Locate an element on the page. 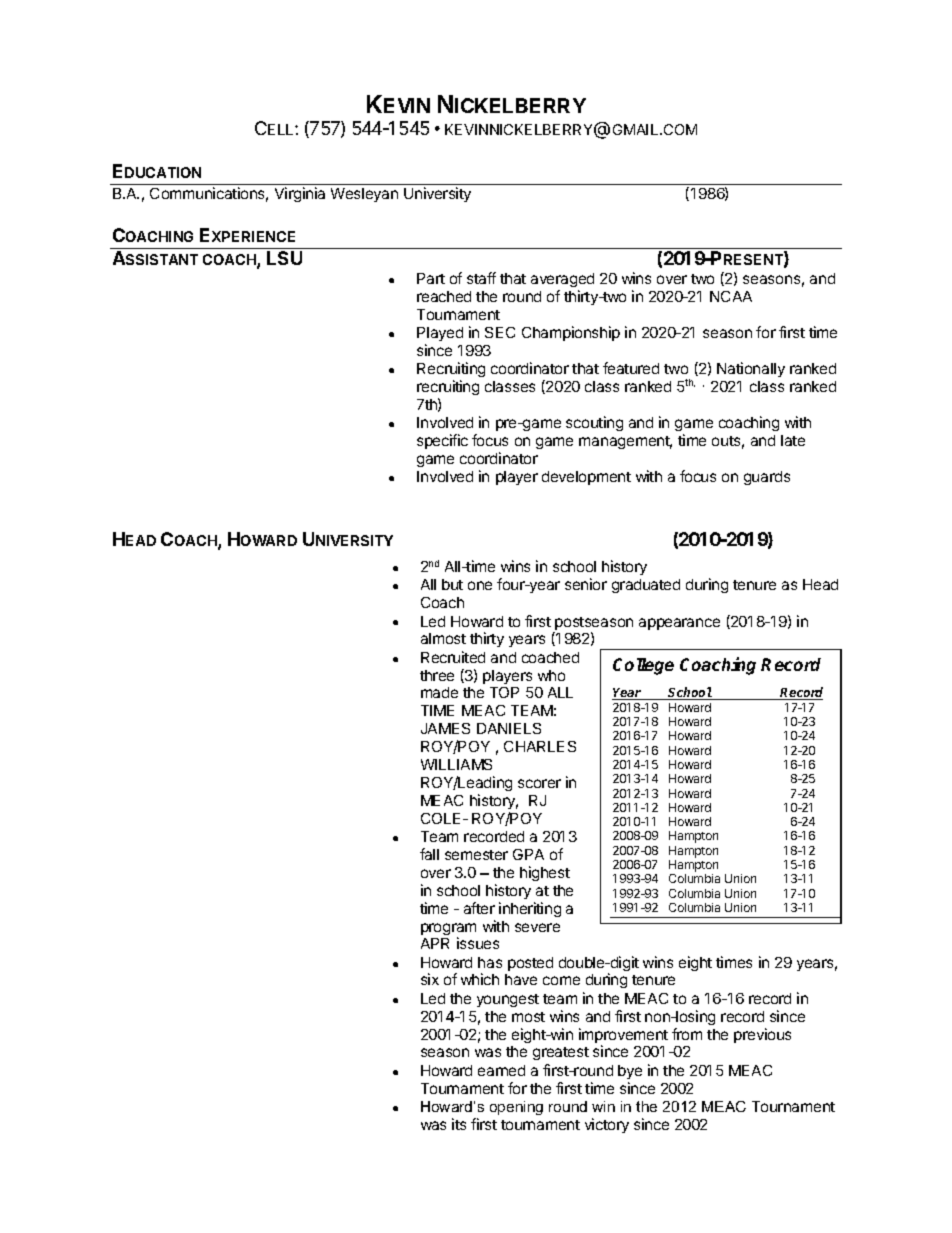  opening is located at coordinates (516, 1108).
